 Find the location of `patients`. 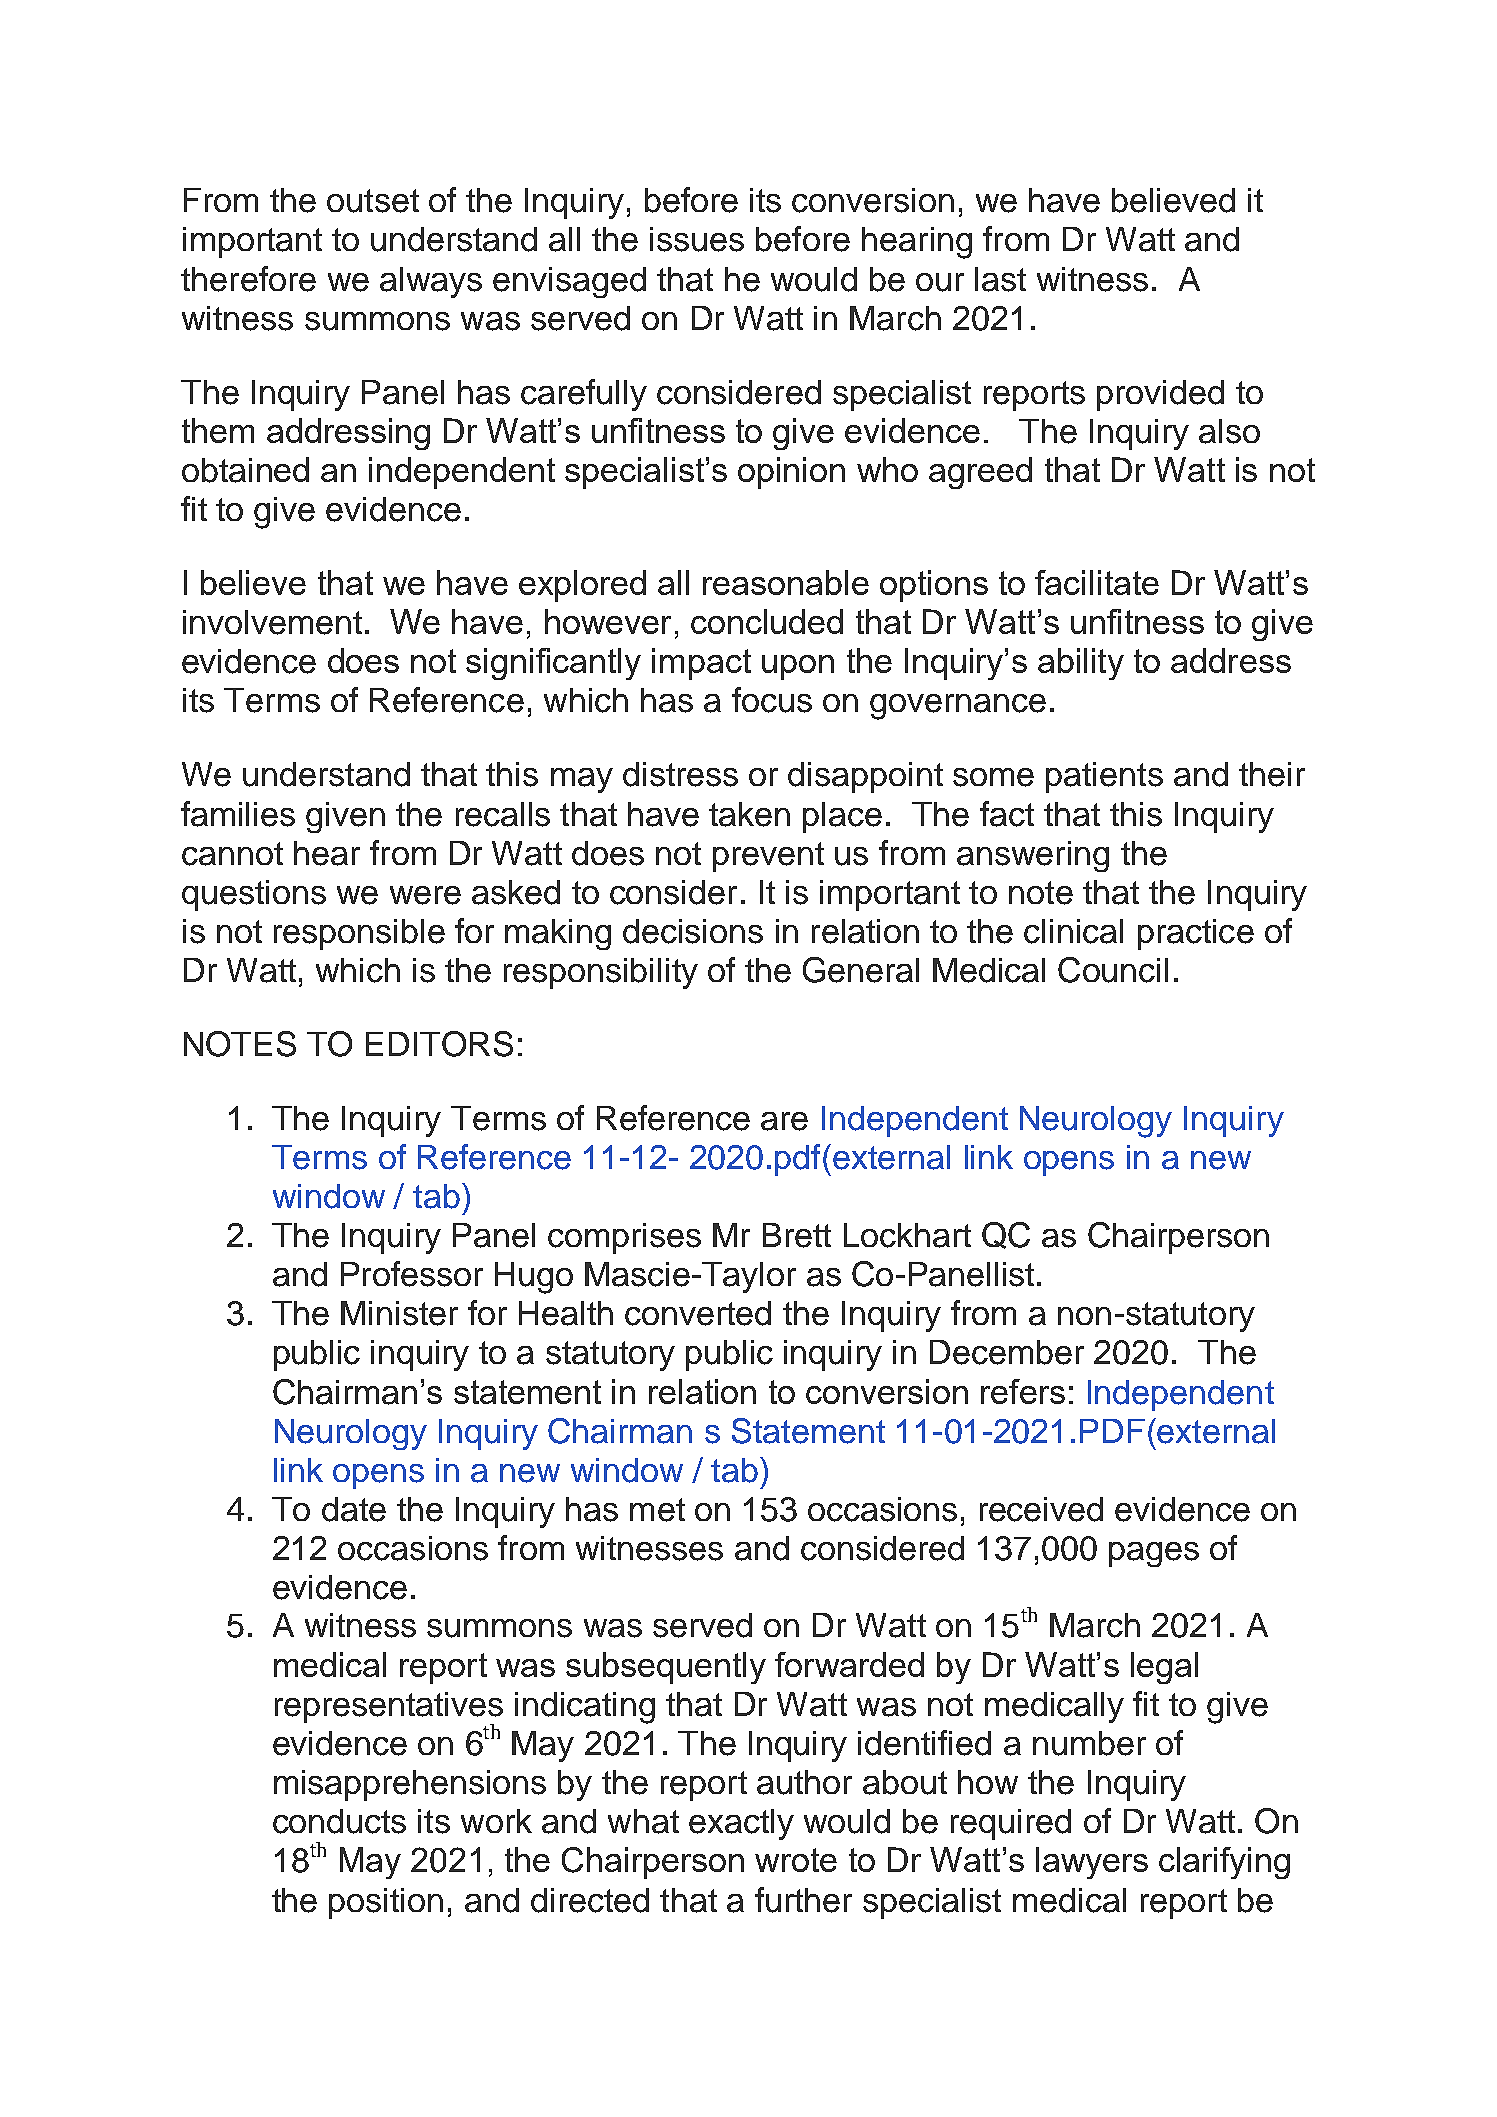

patients is located at coordinates (1104, 777).
